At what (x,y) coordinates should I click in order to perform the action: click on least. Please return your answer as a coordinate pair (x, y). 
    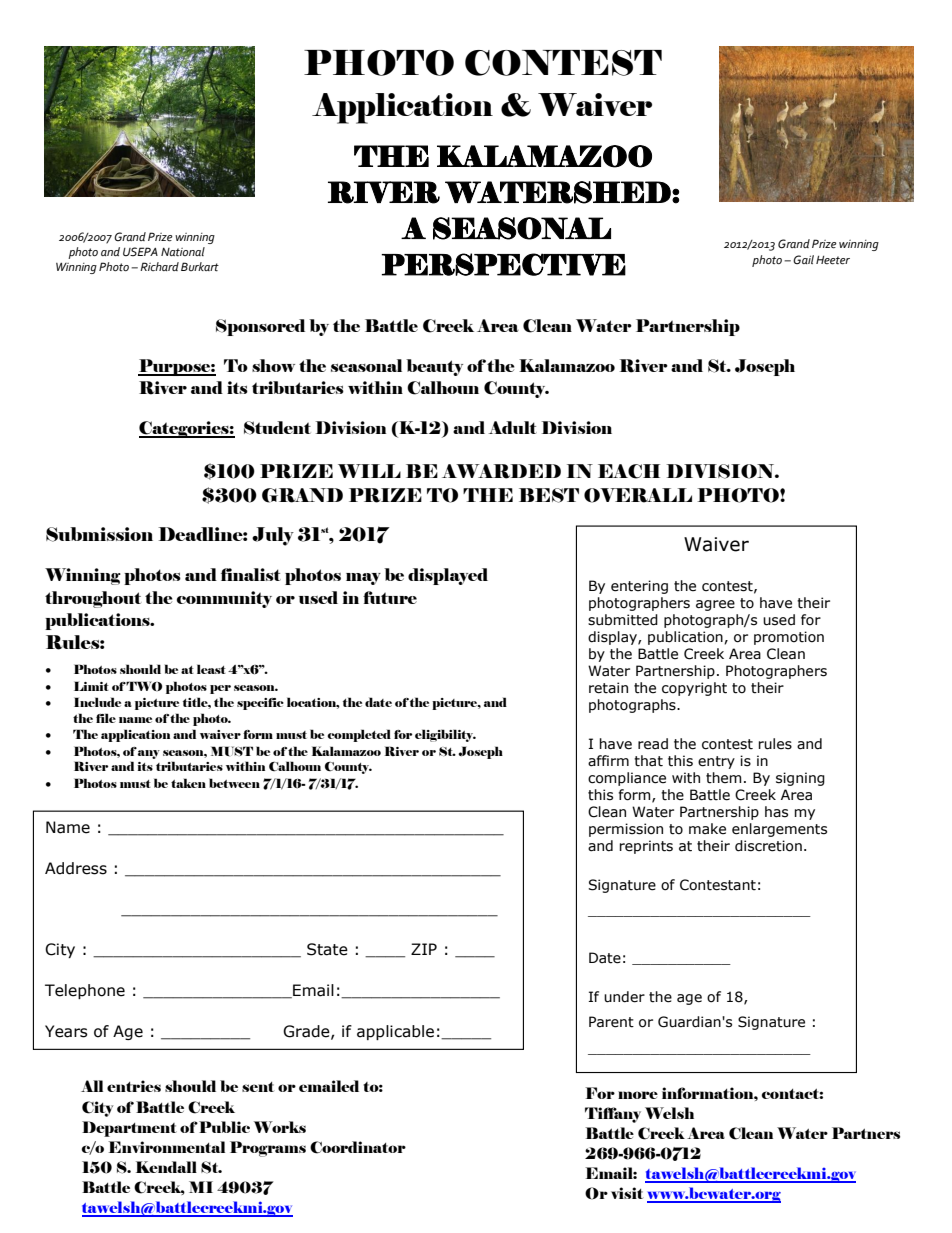
    Looking at the image, I should click on (211, 669).
